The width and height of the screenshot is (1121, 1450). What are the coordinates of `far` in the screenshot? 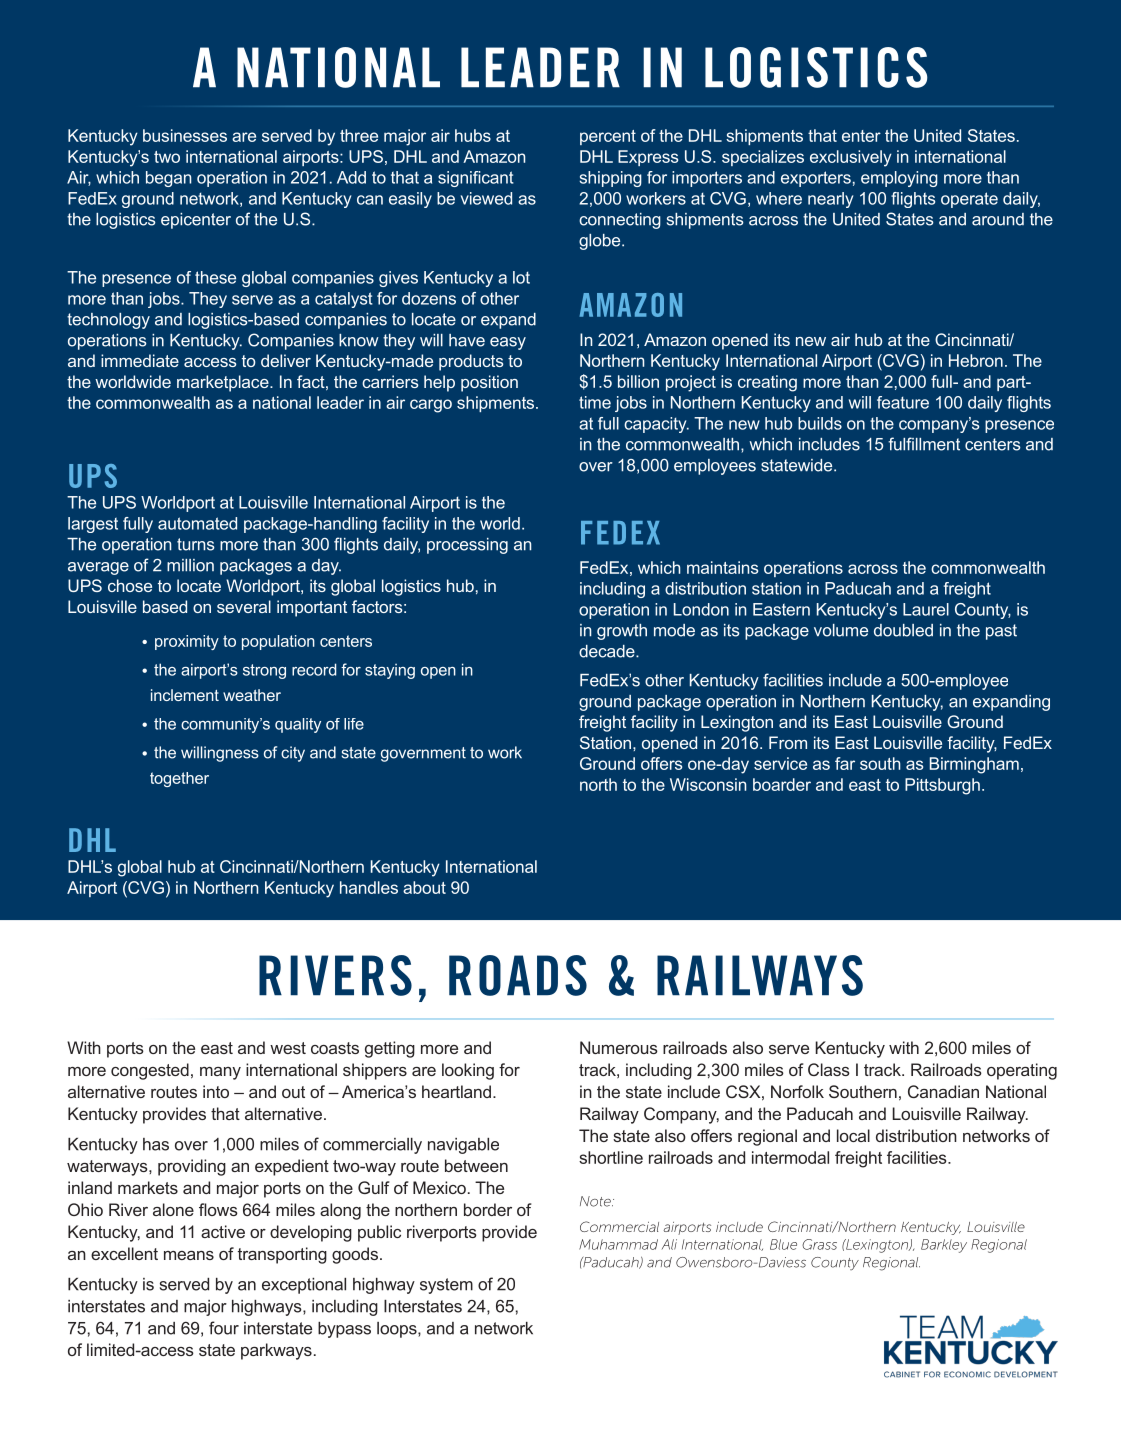 It's located at (845, 763).
